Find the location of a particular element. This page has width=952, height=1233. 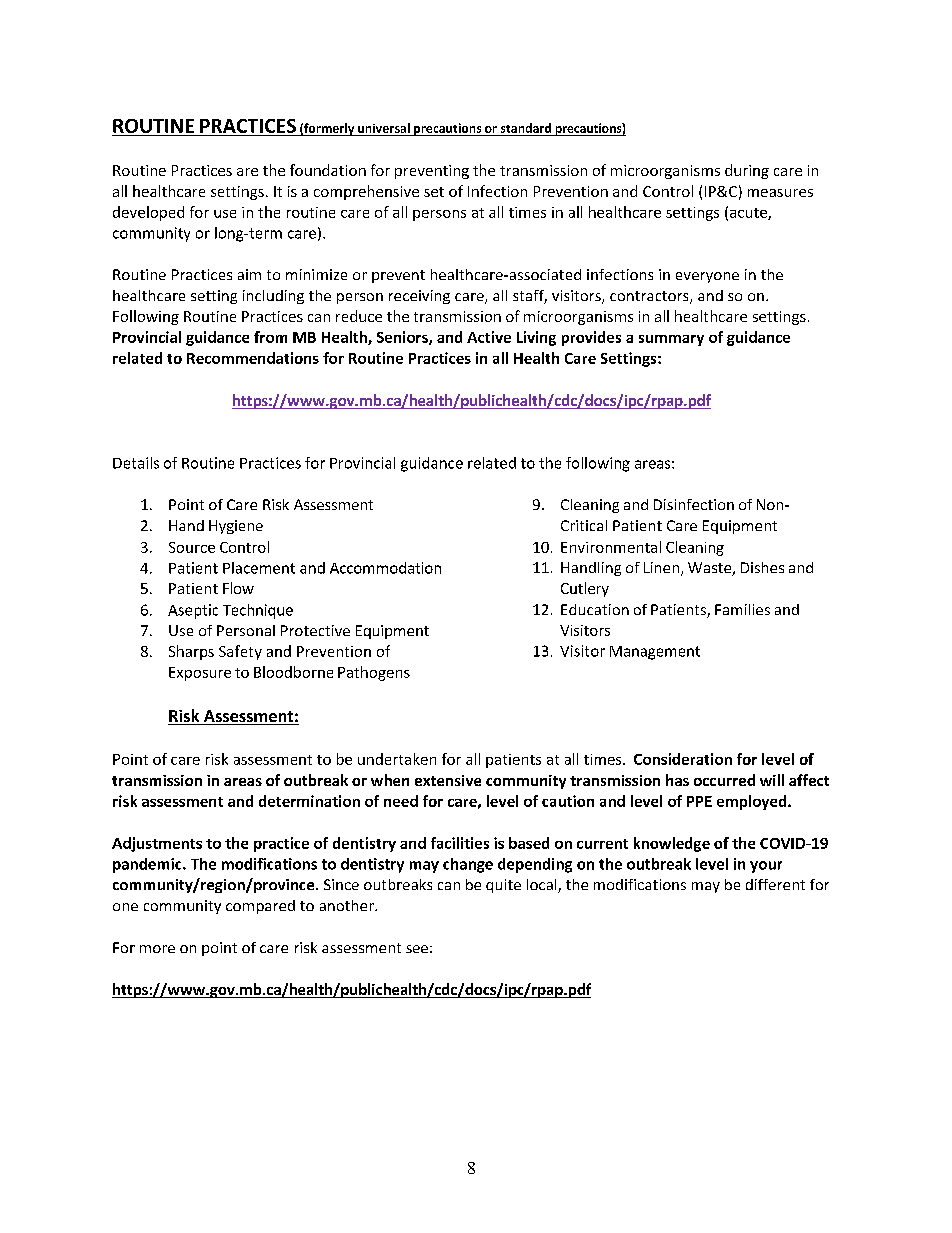

see is located at coordinates (417, 949).
